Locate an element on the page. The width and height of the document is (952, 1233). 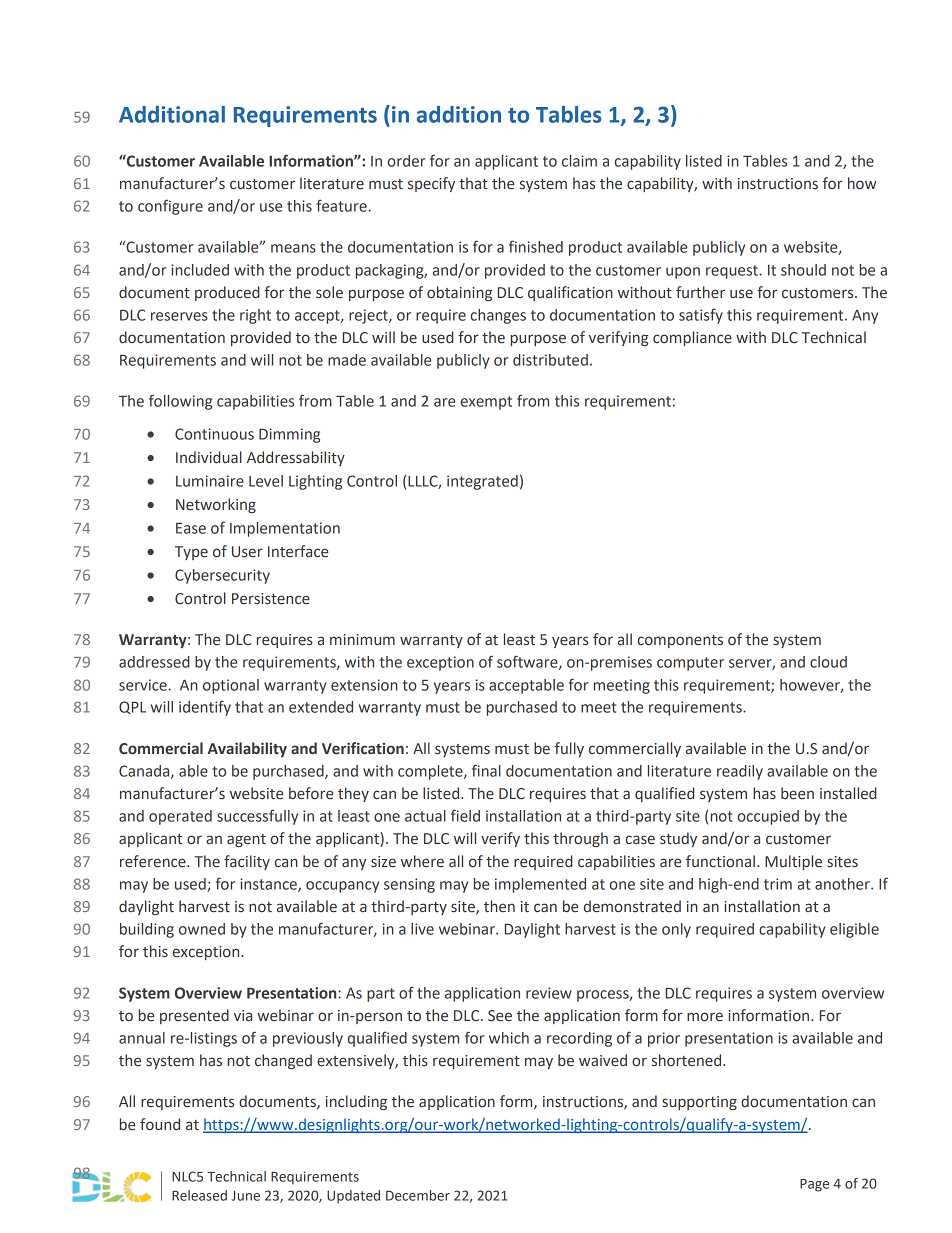
June is located at coordinates (245, 1196).
